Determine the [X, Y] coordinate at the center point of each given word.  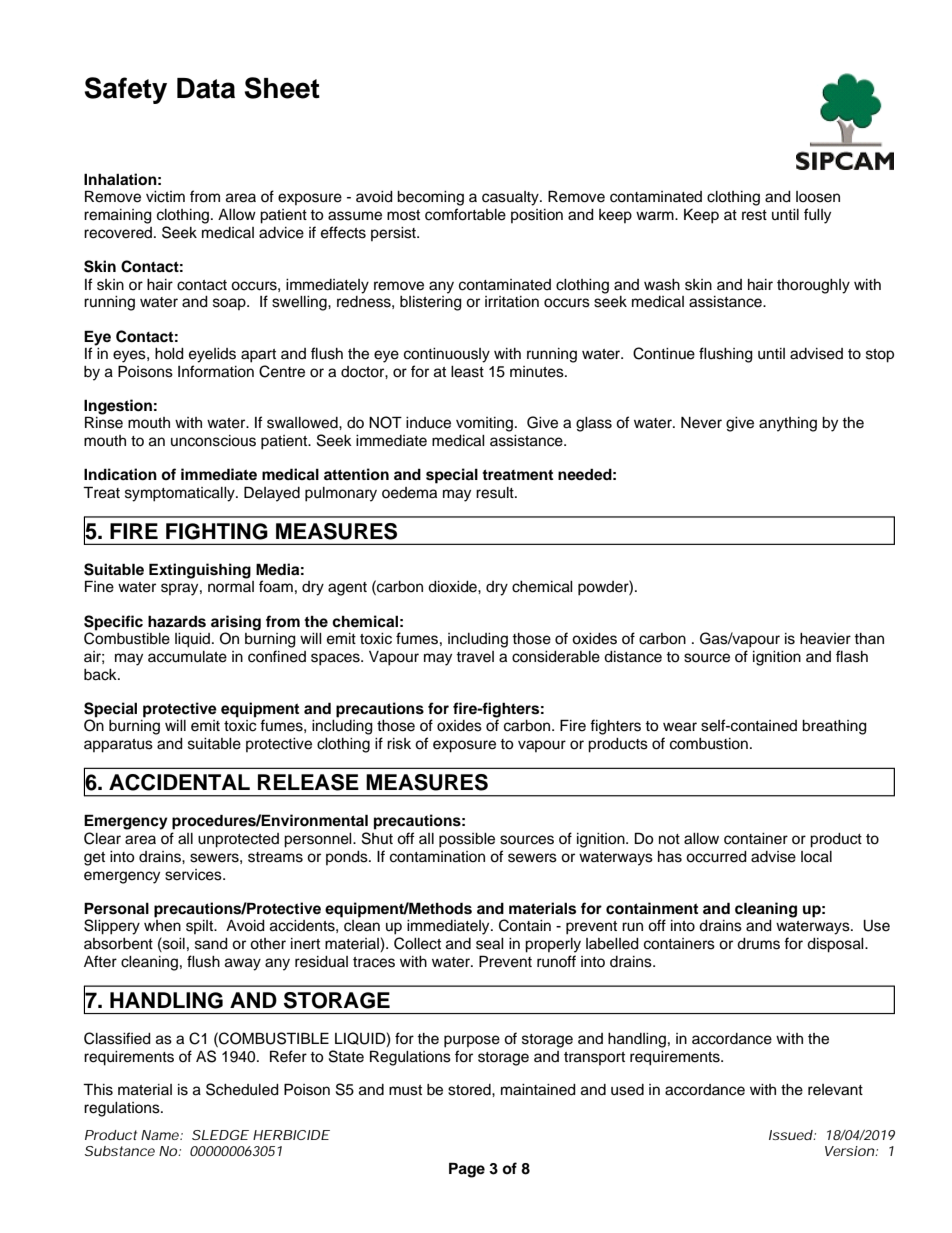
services [194, 875]
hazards [177, 621]
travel [475, 657]
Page [467, 1170]
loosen [818, 197]
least [467, 372]
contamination [437, 857]
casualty [511, 198]
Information [216, 371]
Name [161, 1135]
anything [788, 424]
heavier [825, 639]
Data [206, 88]
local [816, 857]
